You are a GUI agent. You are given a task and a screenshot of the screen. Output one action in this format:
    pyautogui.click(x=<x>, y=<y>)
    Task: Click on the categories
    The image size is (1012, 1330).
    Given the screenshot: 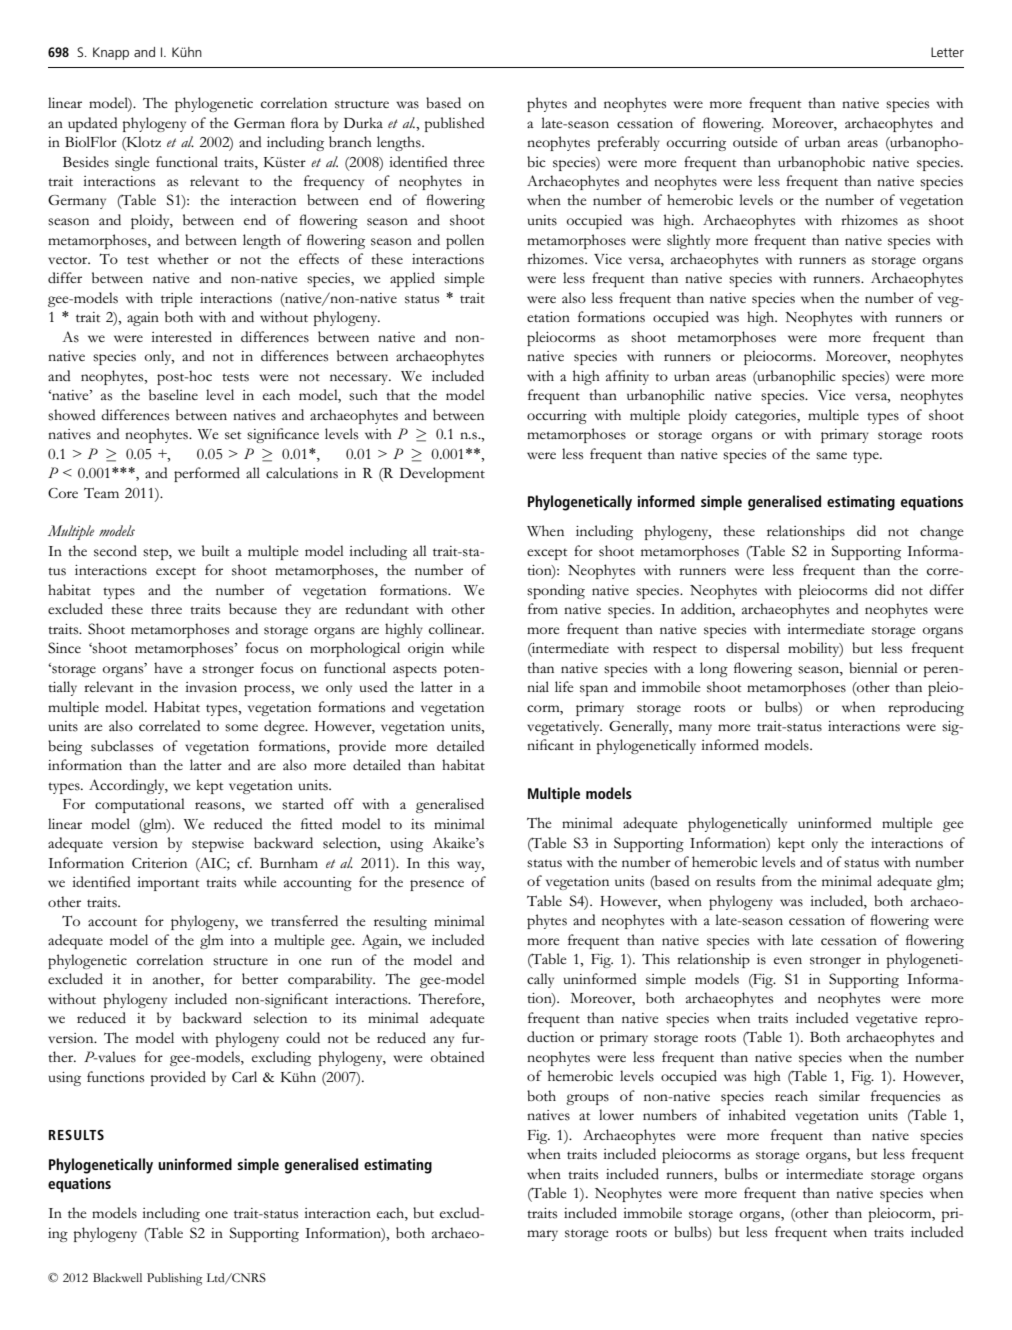 What is the action you would take?
    pyautogui.click(x=766, y=417)
